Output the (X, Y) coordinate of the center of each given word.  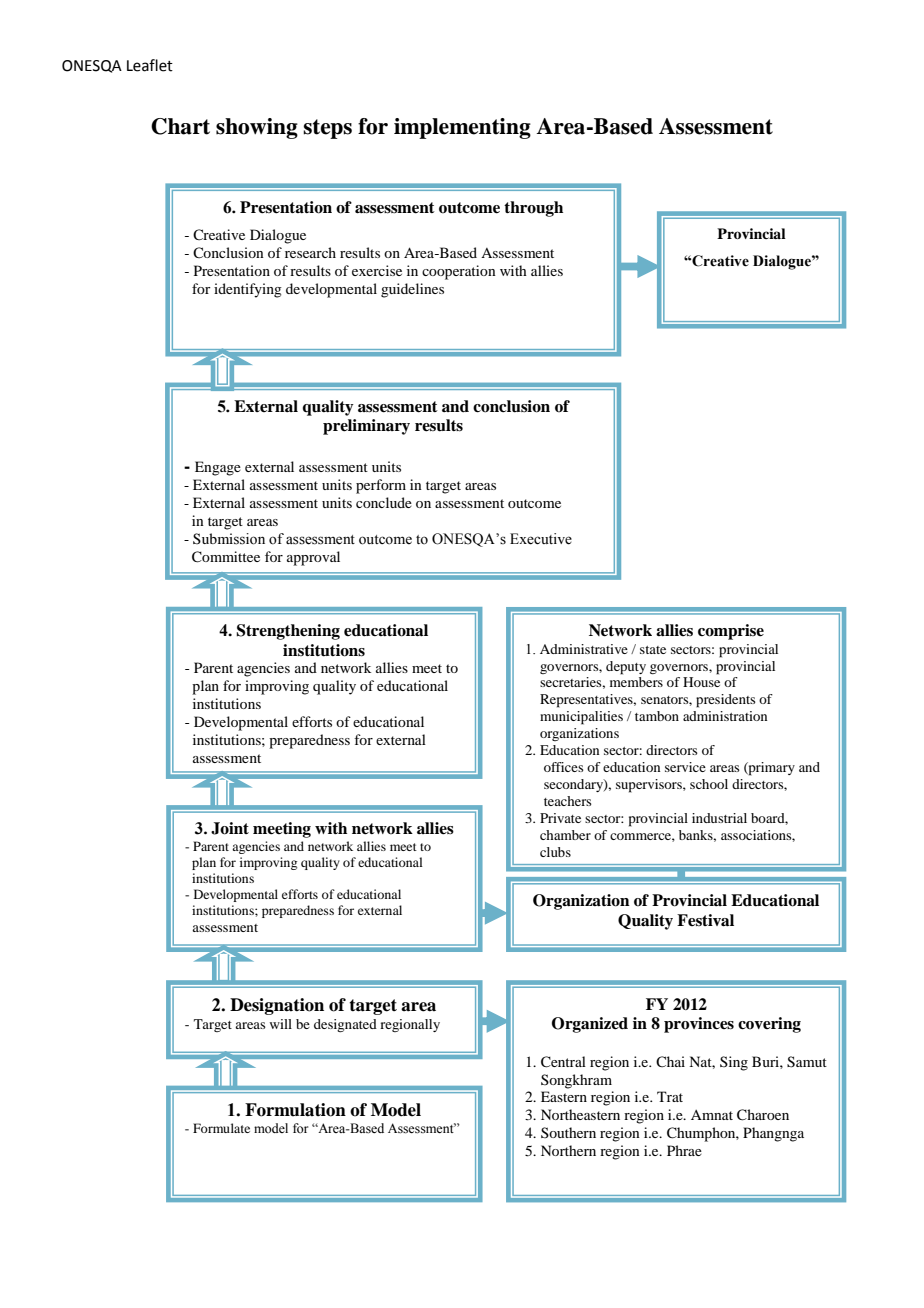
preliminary (366, 427)
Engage (218, 468)
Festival (705, 920)
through (533, 209)
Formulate (221, 1128)
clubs (555, 852)
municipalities (581, 718)
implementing (462, 128)
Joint (230, 828)
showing (257, 128)
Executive (541, 539)
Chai (670, 1061)
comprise (731, 632)
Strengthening (288, 632)
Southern (568, 1132)
